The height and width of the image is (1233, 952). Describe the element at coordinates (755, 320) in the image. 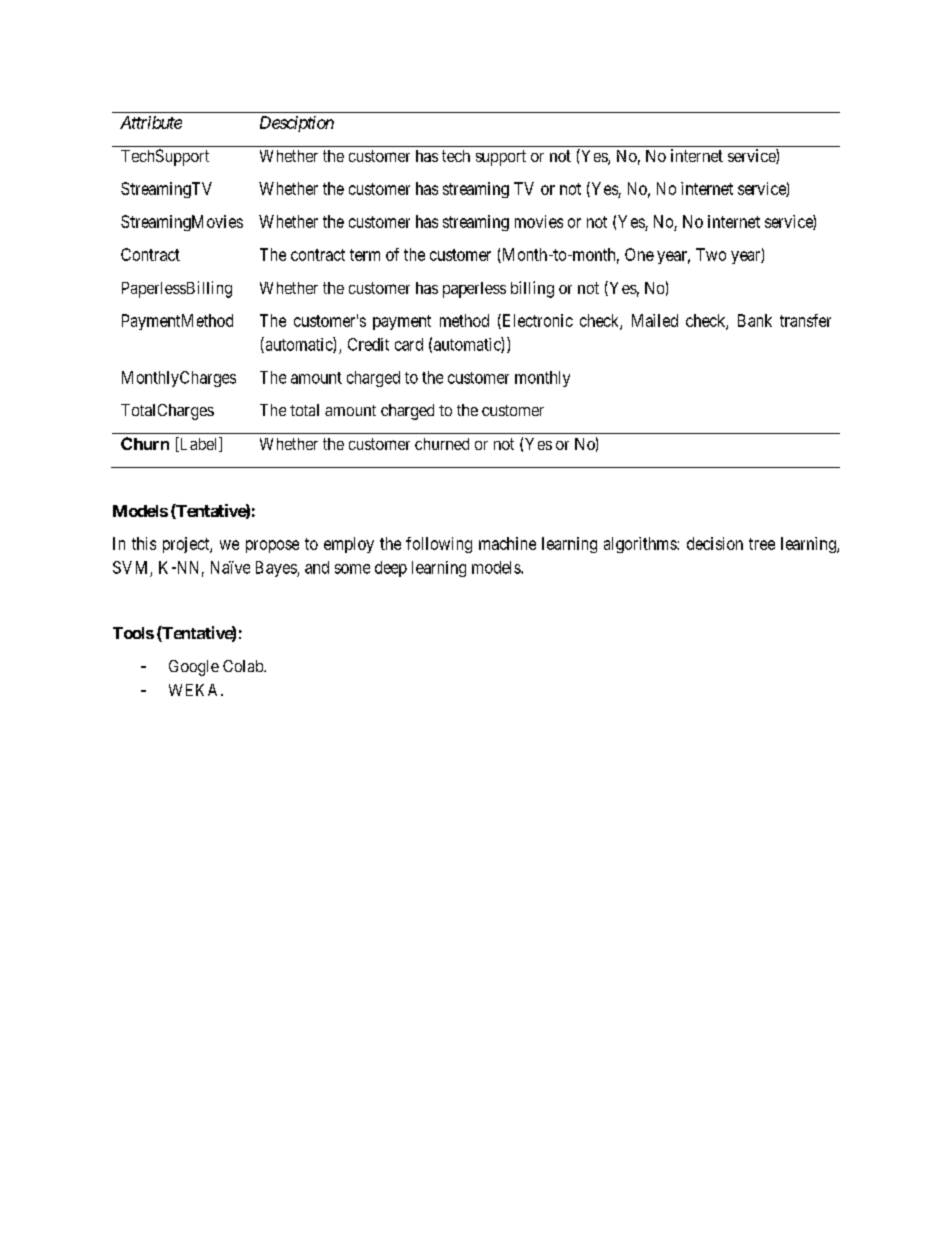

I see `Bank` at that location.
